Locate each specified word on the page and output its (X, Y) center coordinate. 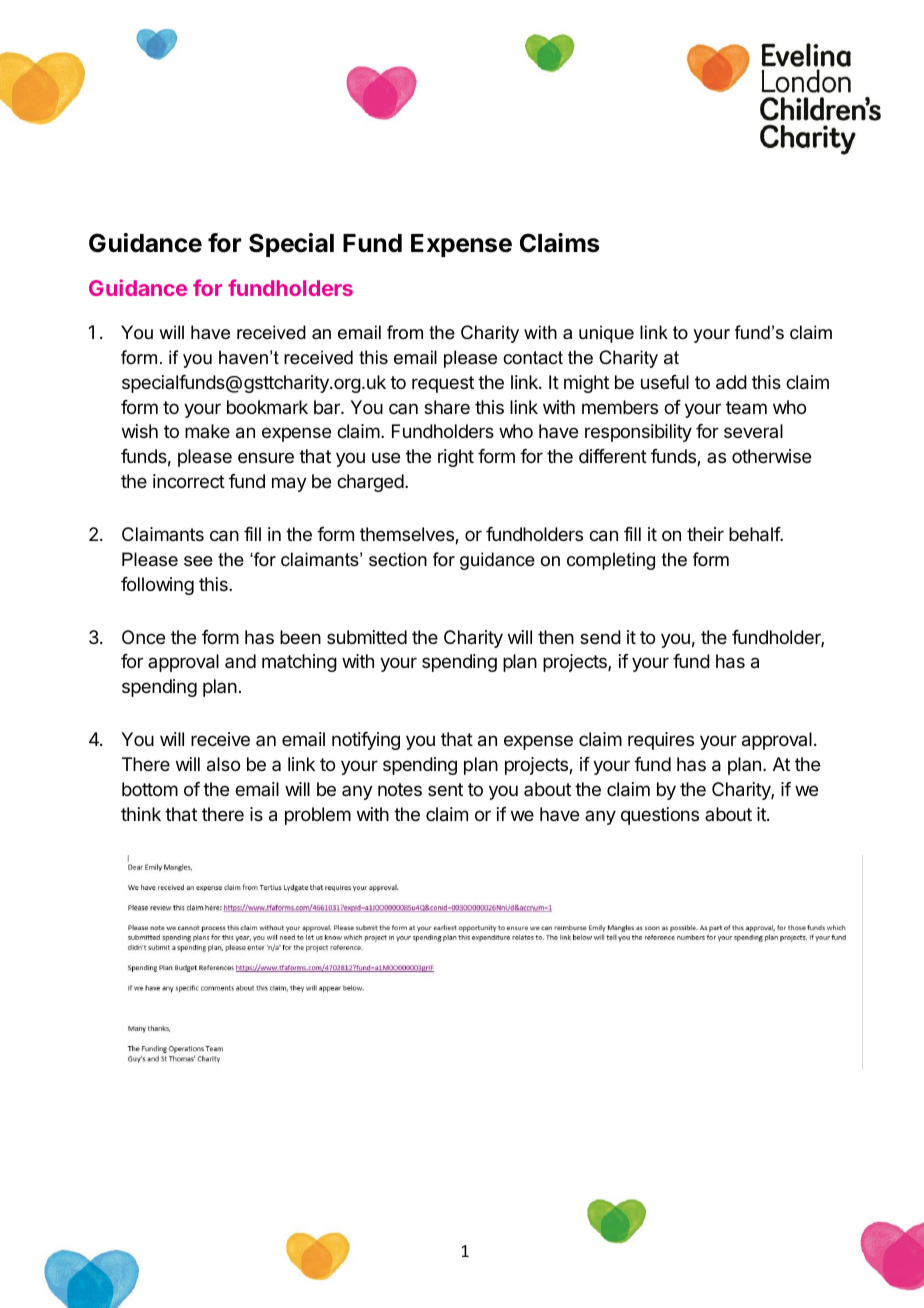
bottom (150, 789)
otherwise (771, 456)
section (398, 559)
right (456, 458)
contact (533, 357)
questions (660, 816)
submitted (367, 637)
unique (606, 334)
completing (611, 561)
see (198, 561)
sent (445, 789)
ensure (266, 457)
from (405, 332)
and (240, 661)
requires (661, 741)
